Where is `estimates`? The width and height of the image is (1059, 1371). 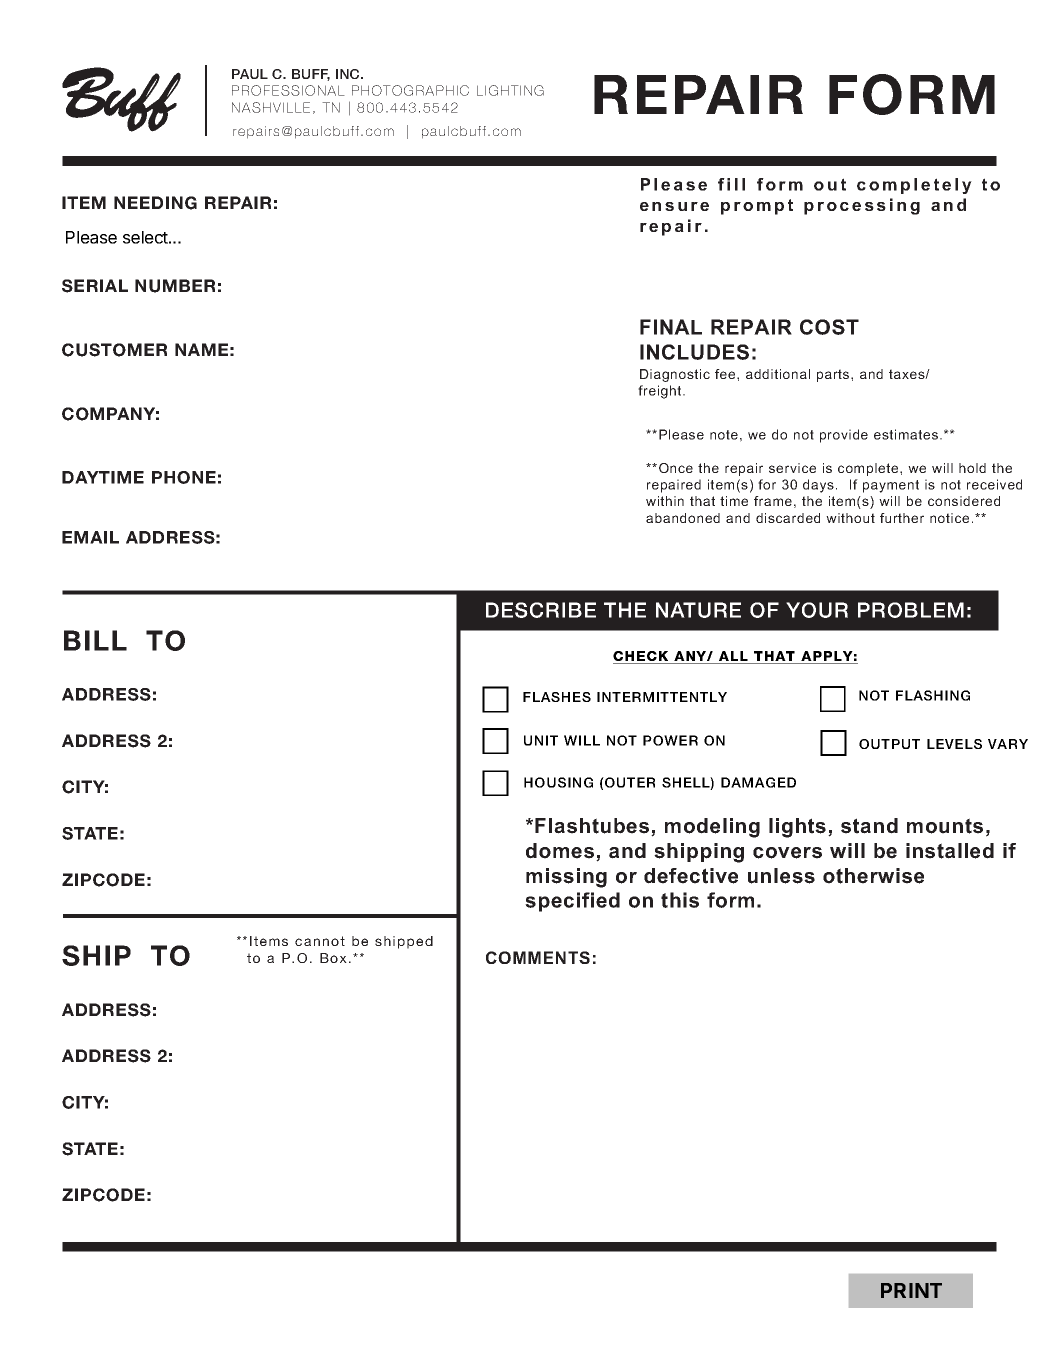 estimates is located at coordinates (907, 434).
